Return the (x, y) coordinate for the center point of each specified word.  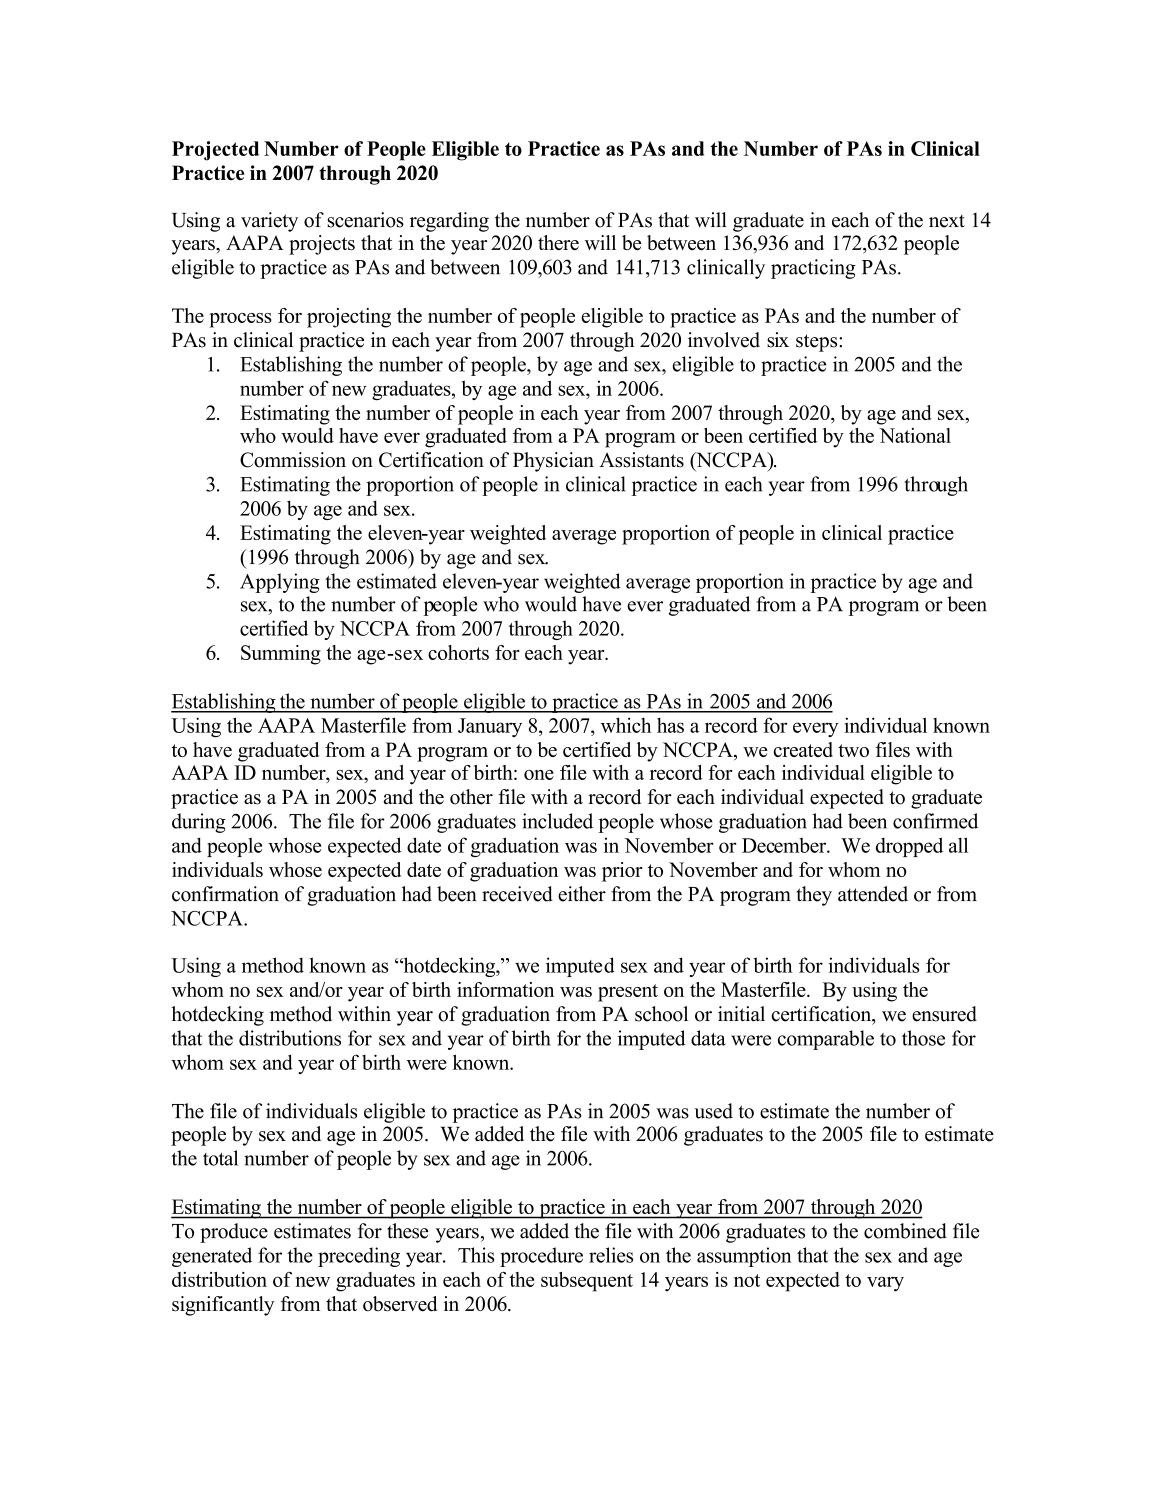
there (558, 242)
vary (885, 1284)
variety (269, 222)
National (915, 435)
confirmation (225, 894)
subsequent (587, 1282)
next (947, 221)
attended (873, 894)
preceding (359, 1257)
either (582, 894)
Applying (280, 583)
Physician (553, 462)
